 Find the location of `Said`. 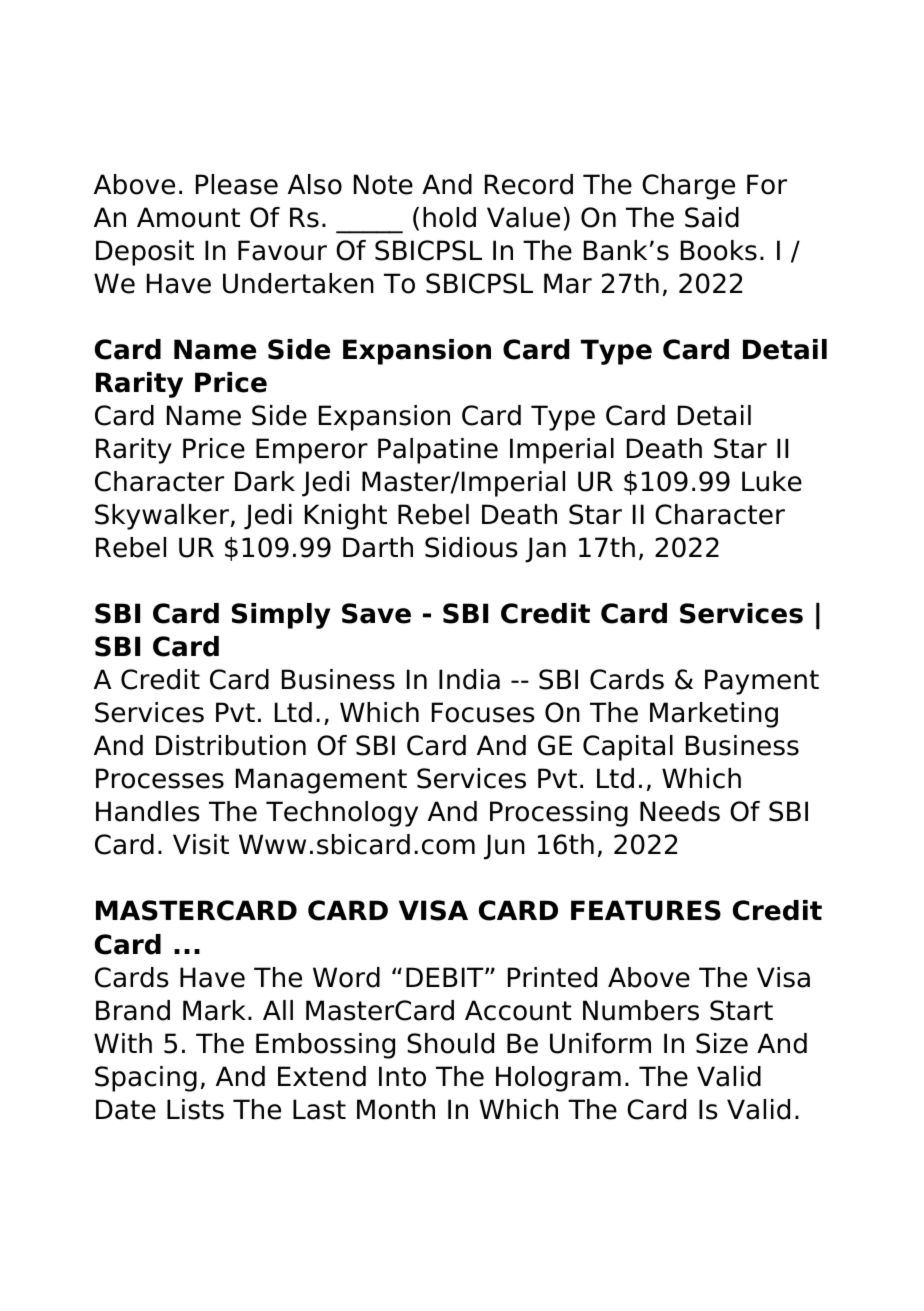

Said is located at coordinates (712, 217).
